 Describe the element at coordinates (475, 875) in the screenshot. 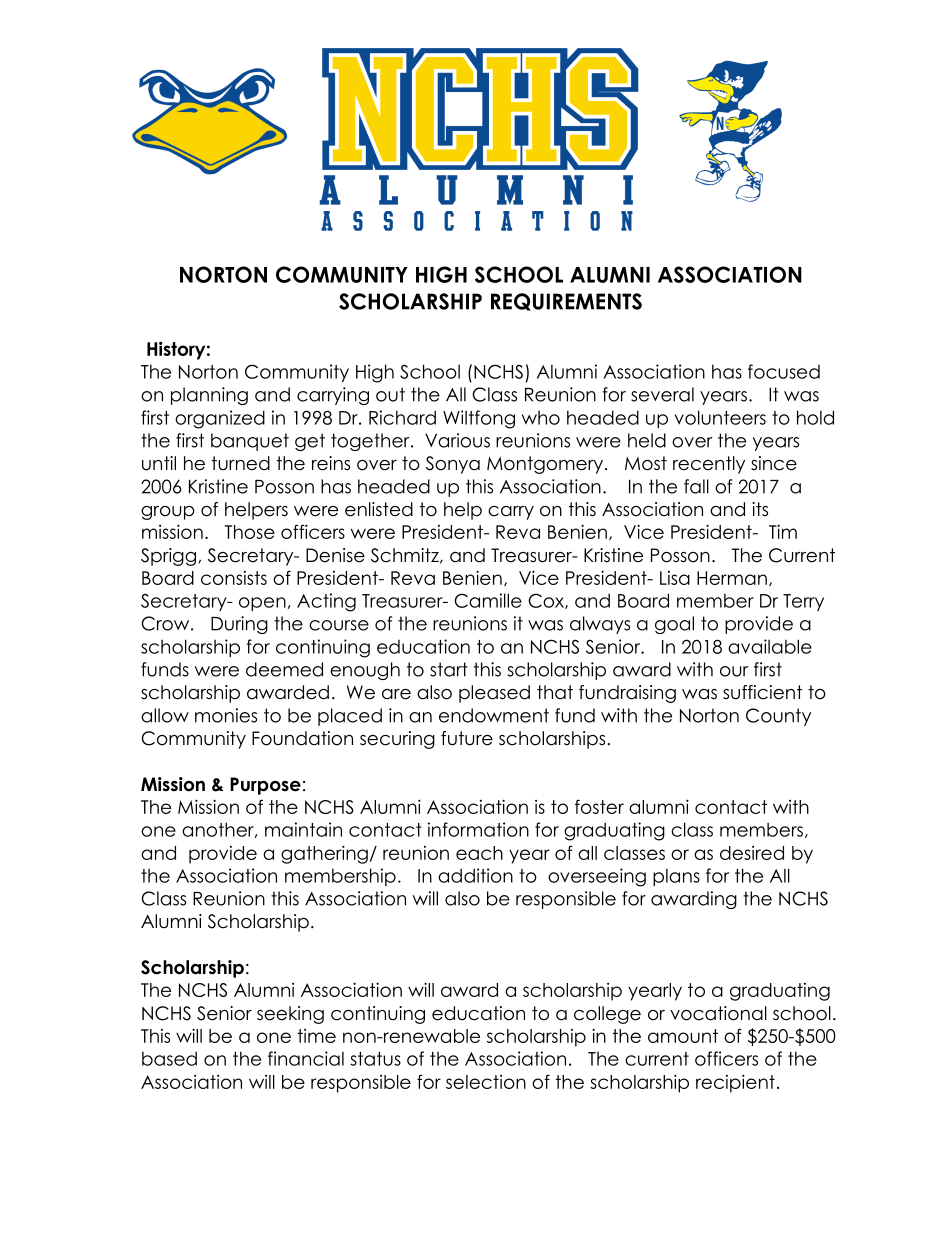

I see `addition` at that location.
